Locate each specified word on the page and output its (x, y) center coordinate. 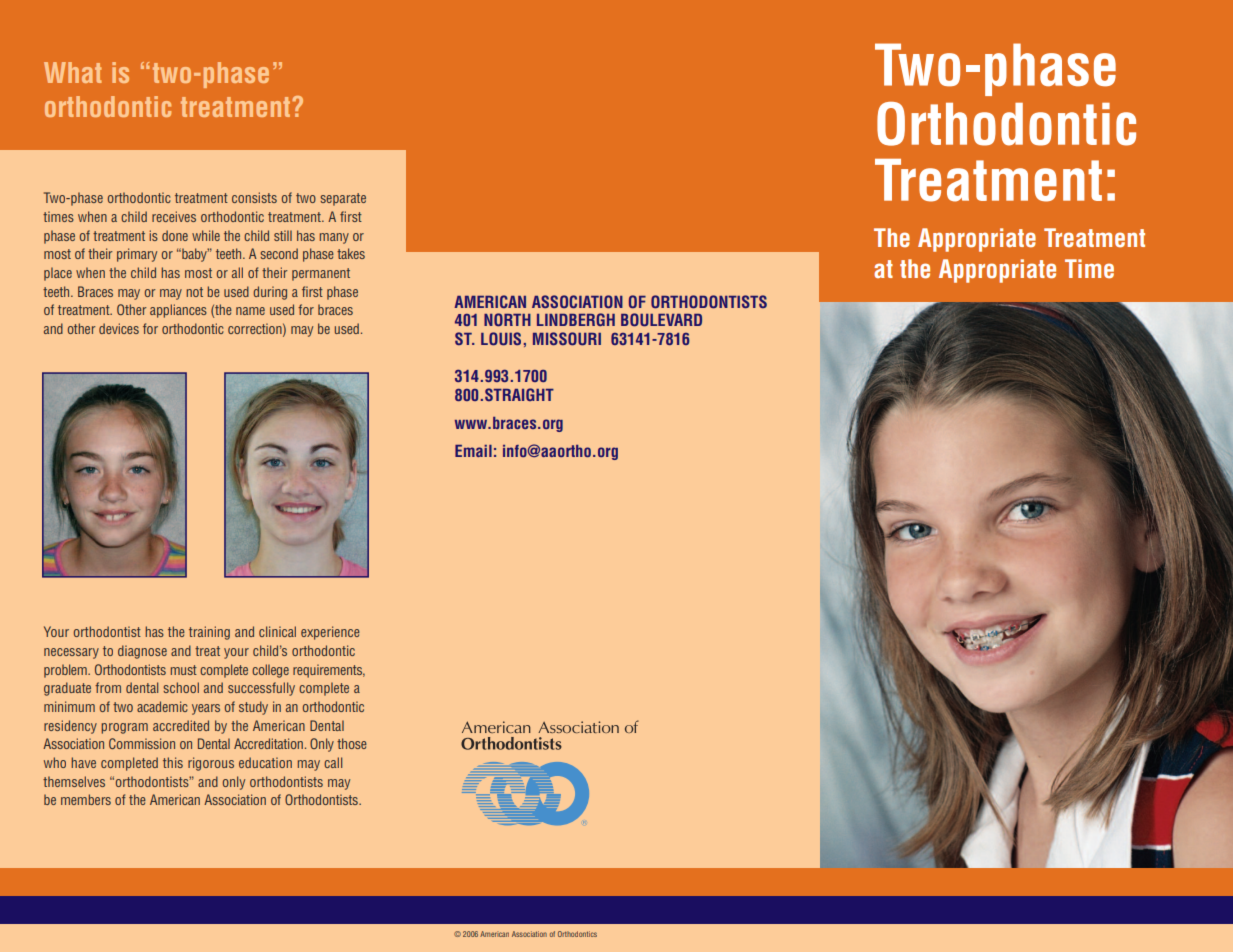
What (72, 72)
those (352, 743)
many (334, 238)
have (83, 762)
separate (343, 199)
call (333, 762)
